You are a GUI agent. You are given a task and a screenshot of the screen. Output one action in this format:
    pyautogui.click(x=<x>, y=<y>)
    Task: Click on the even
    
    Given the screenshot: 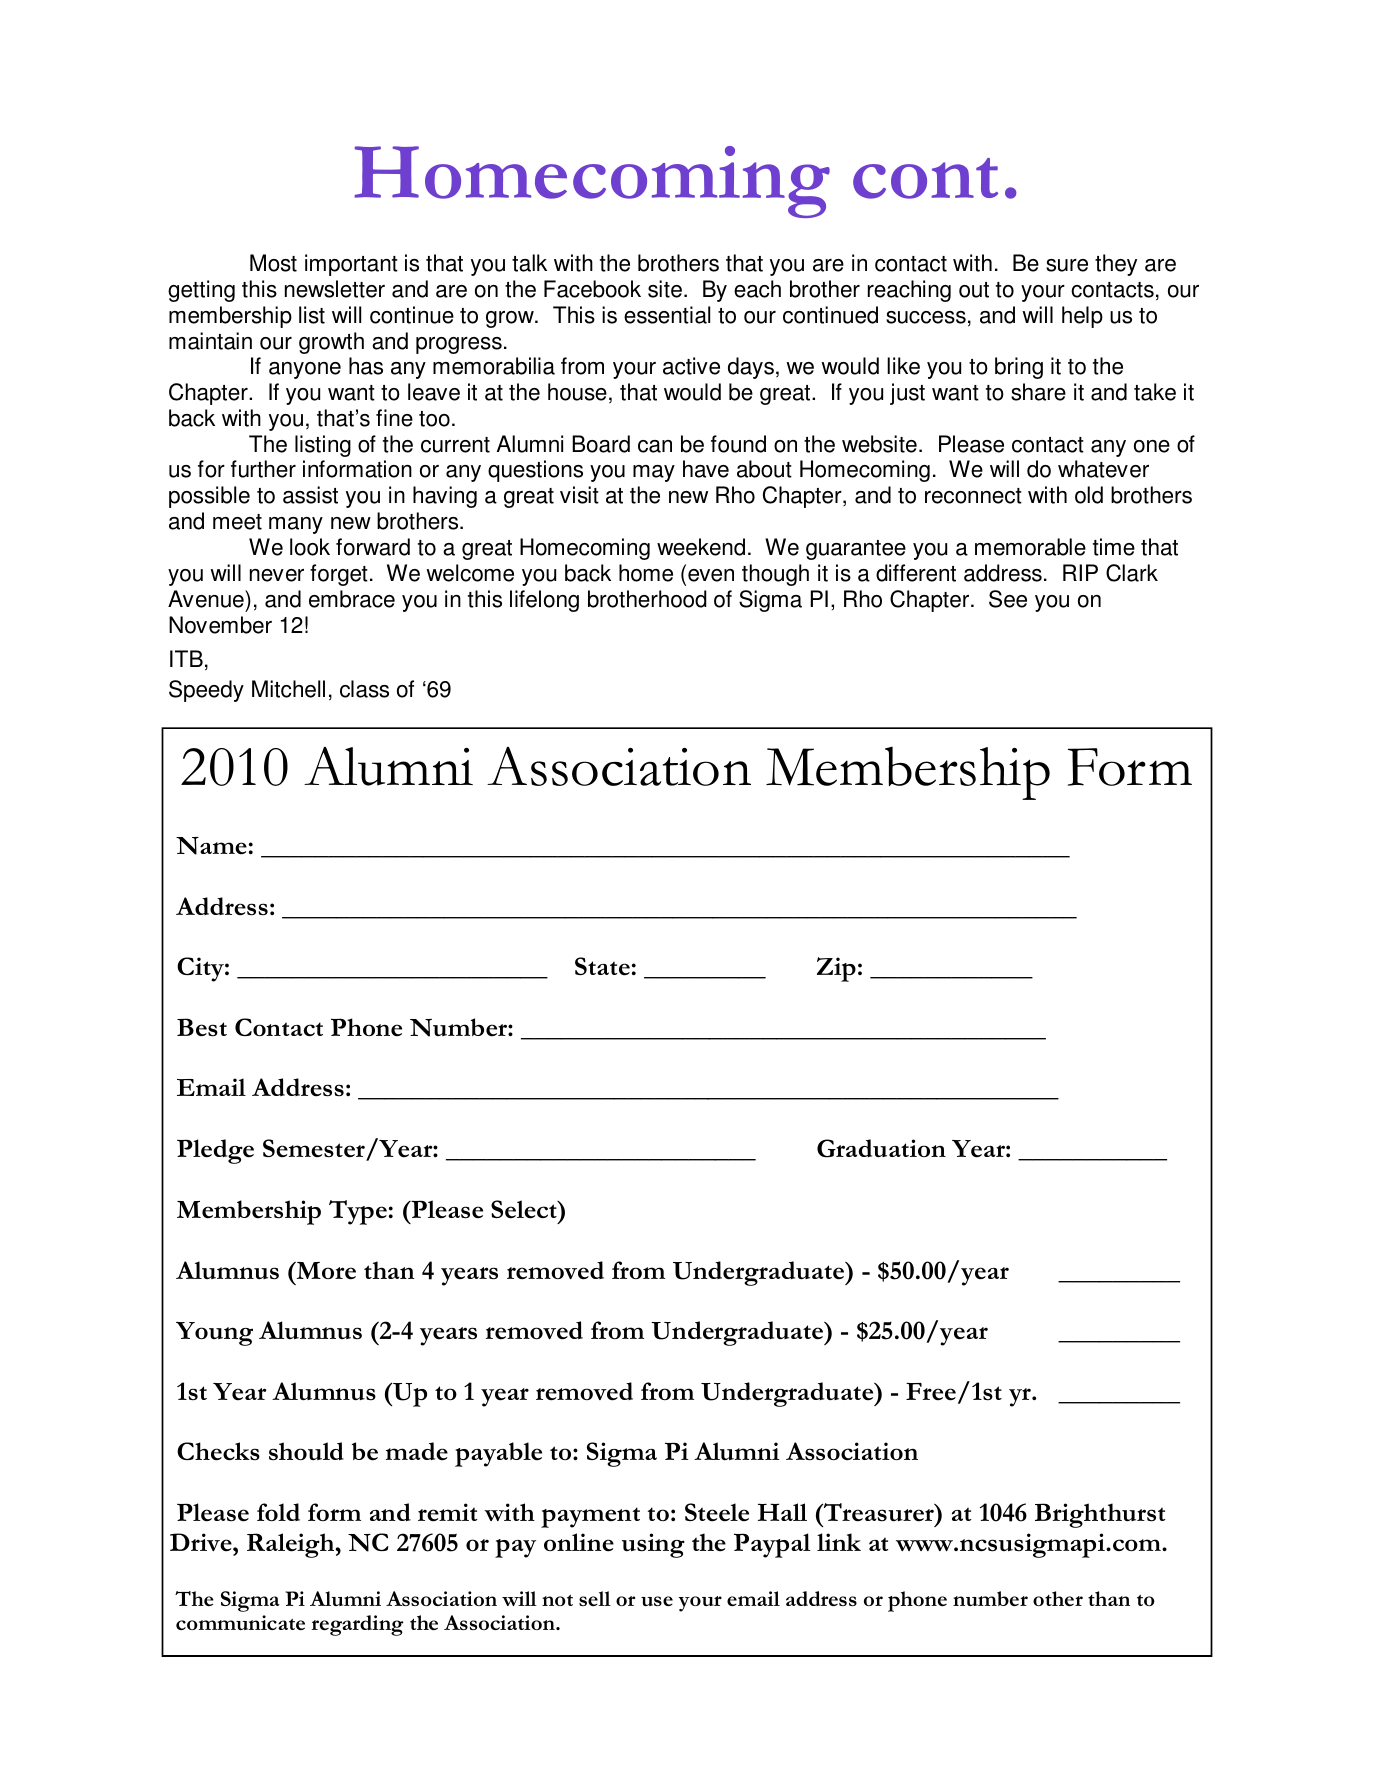 What is the action you would take?
    pyautogui.click(x=711, y=575)
